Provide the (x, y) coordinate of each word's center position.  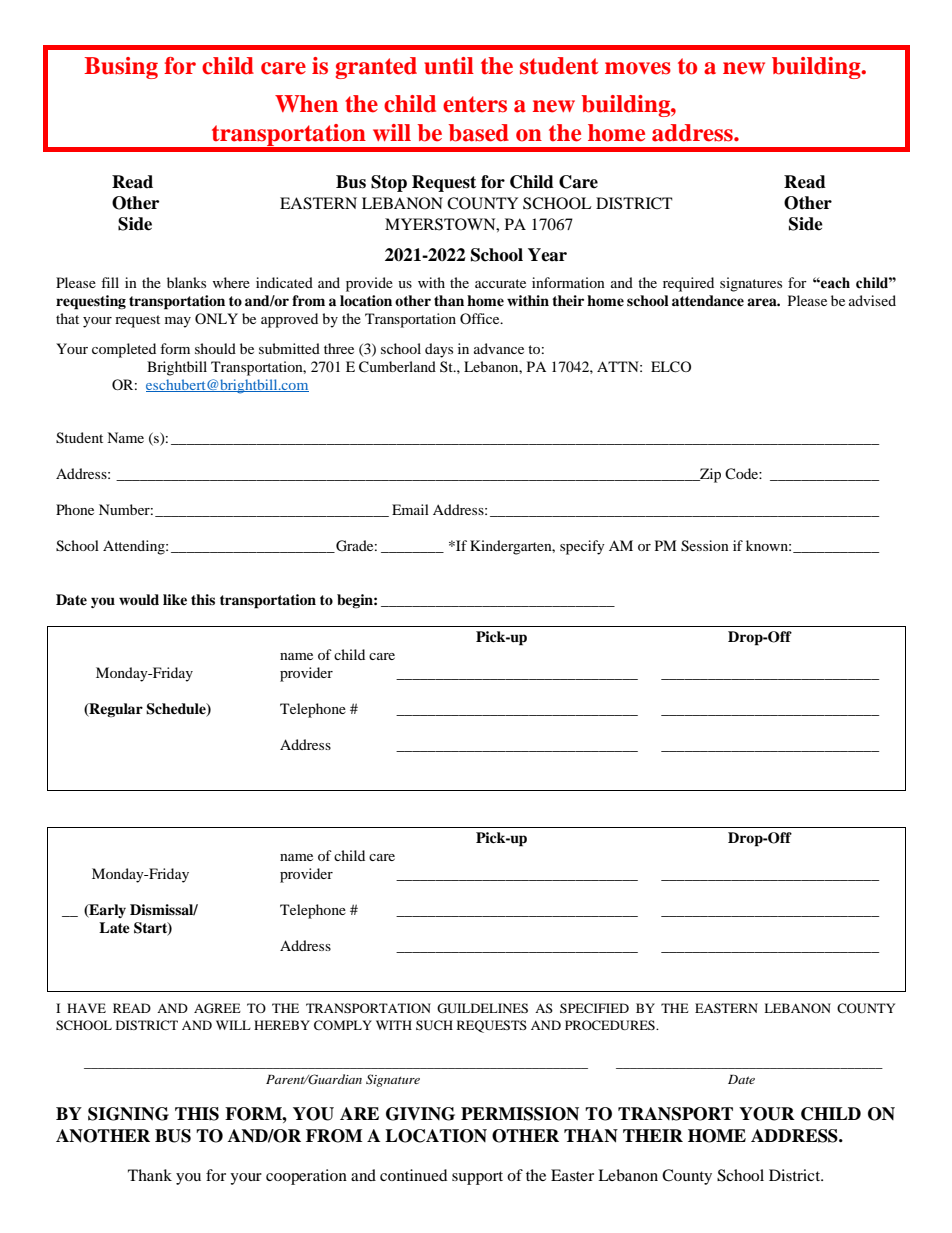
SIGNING (128, 1114)
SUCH (434, 1025)
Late (114, 927)
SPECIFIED (594, 1008)
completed (124, 350)
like (175, 599)
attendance (708, 300)
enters (475, 104)
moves (638, 68)
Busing (121, 68)
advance (499, 348)
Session (705, 546)
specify (582, 547)
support (477, 1178)
